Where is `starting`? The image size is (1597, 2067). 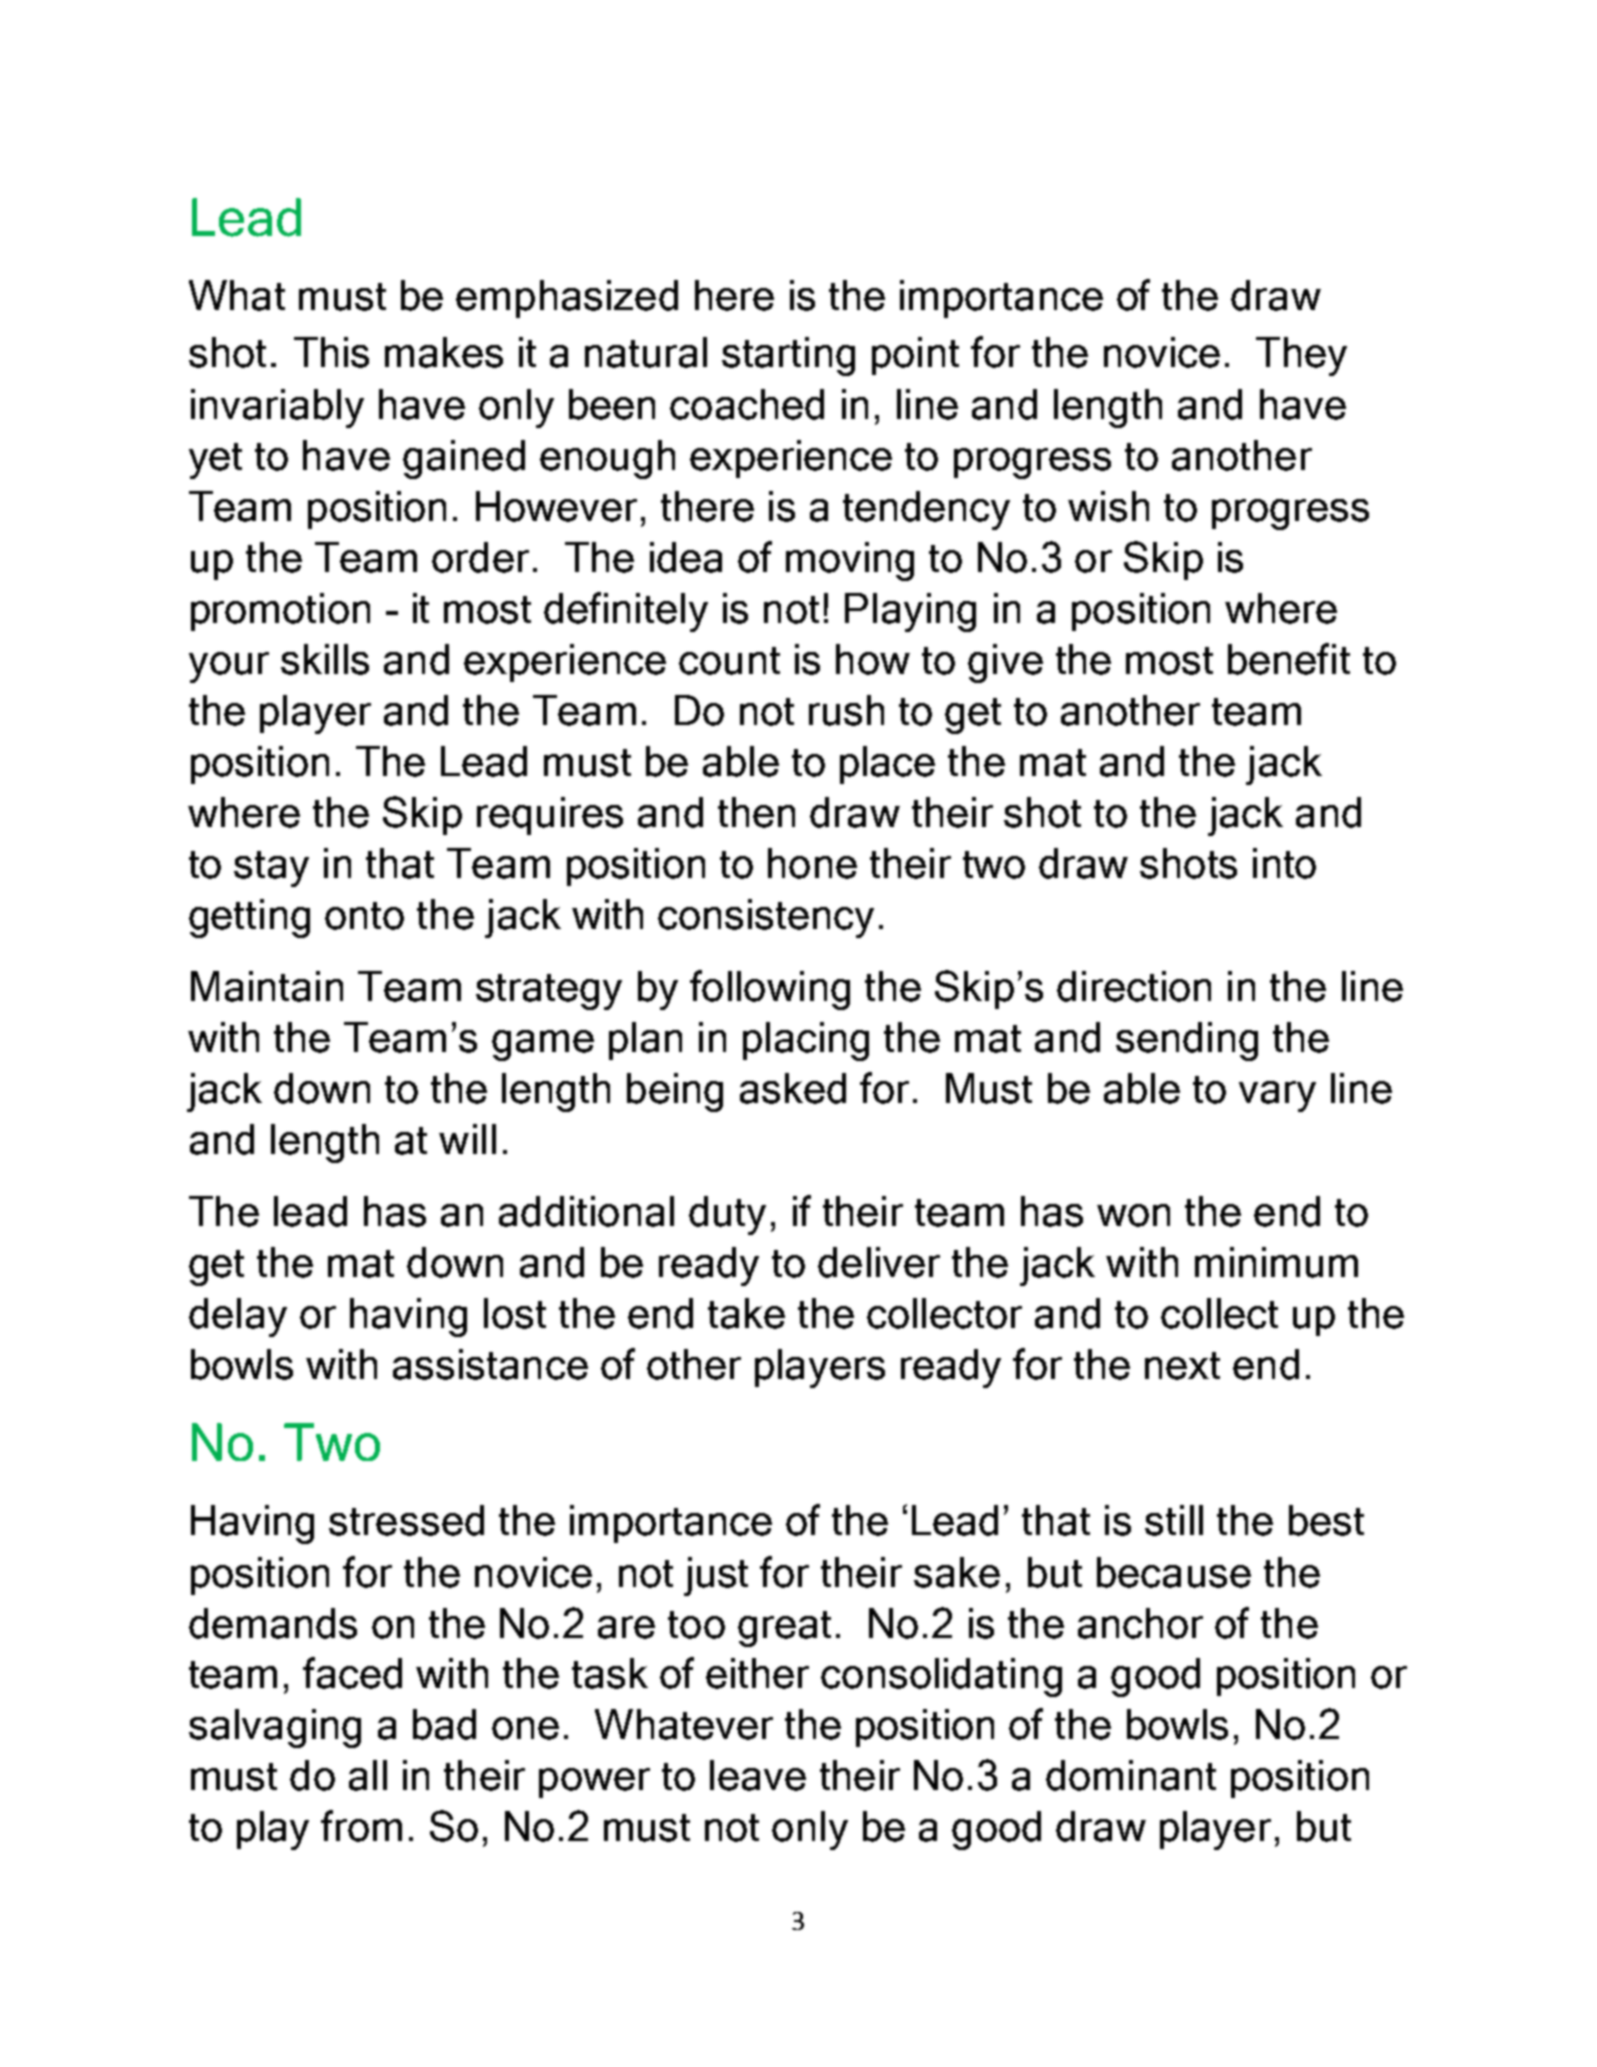 starting is located at coordinates (788, 356).
